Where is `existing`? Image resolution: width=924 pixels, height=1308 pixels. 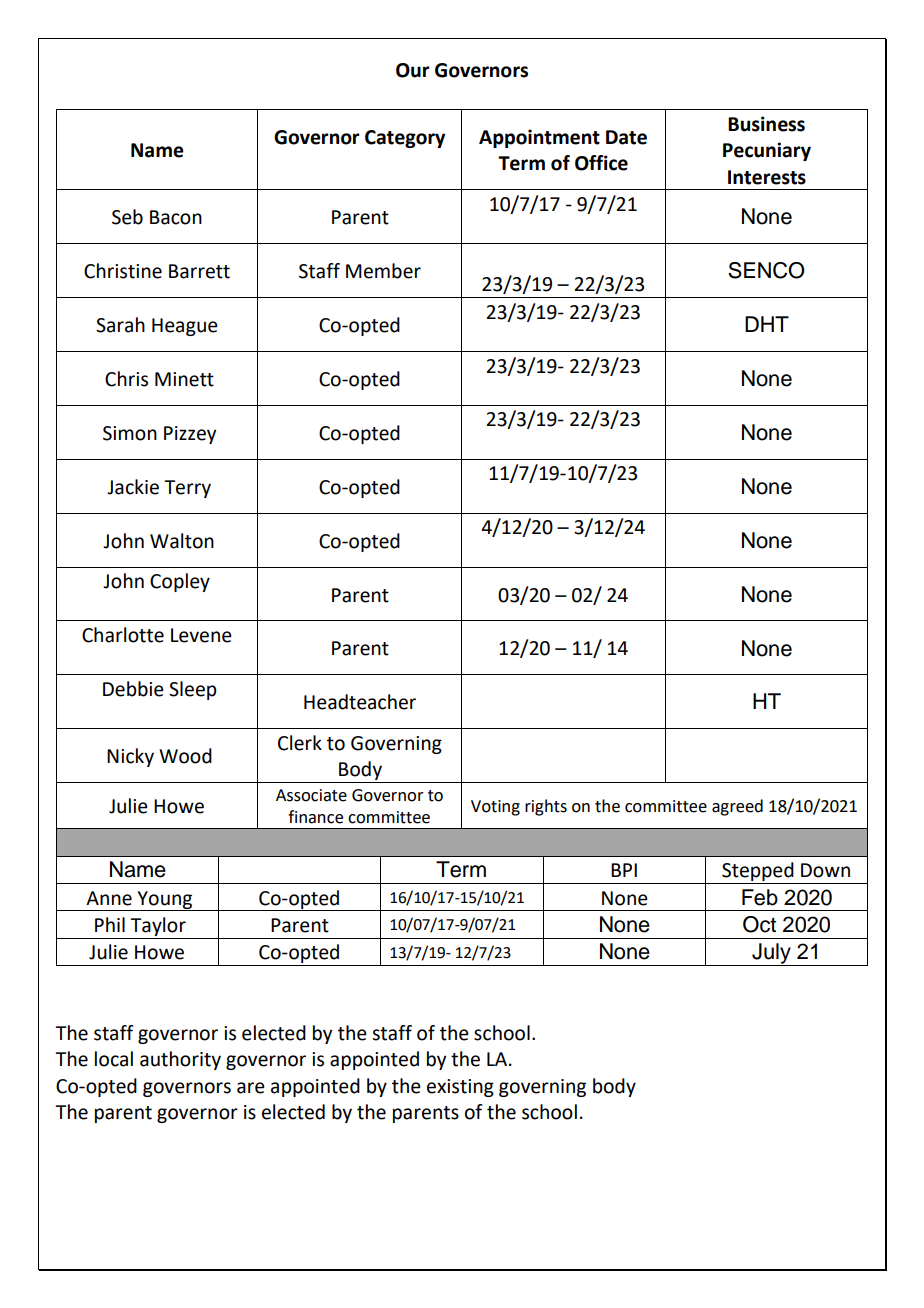 existing is located at coordinates (460, 1088).
